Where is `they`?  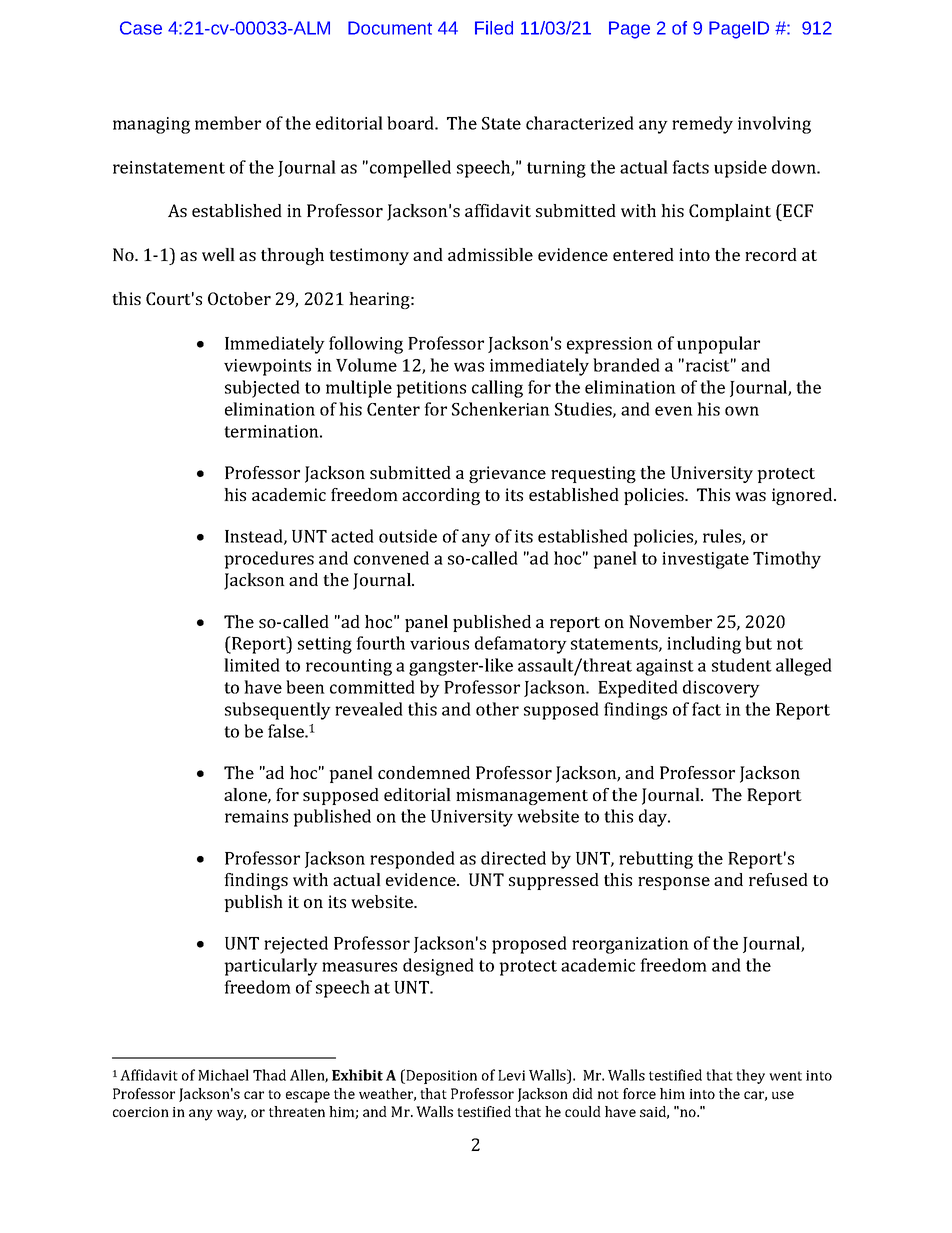
they is located at coordinates (750, 1076).
